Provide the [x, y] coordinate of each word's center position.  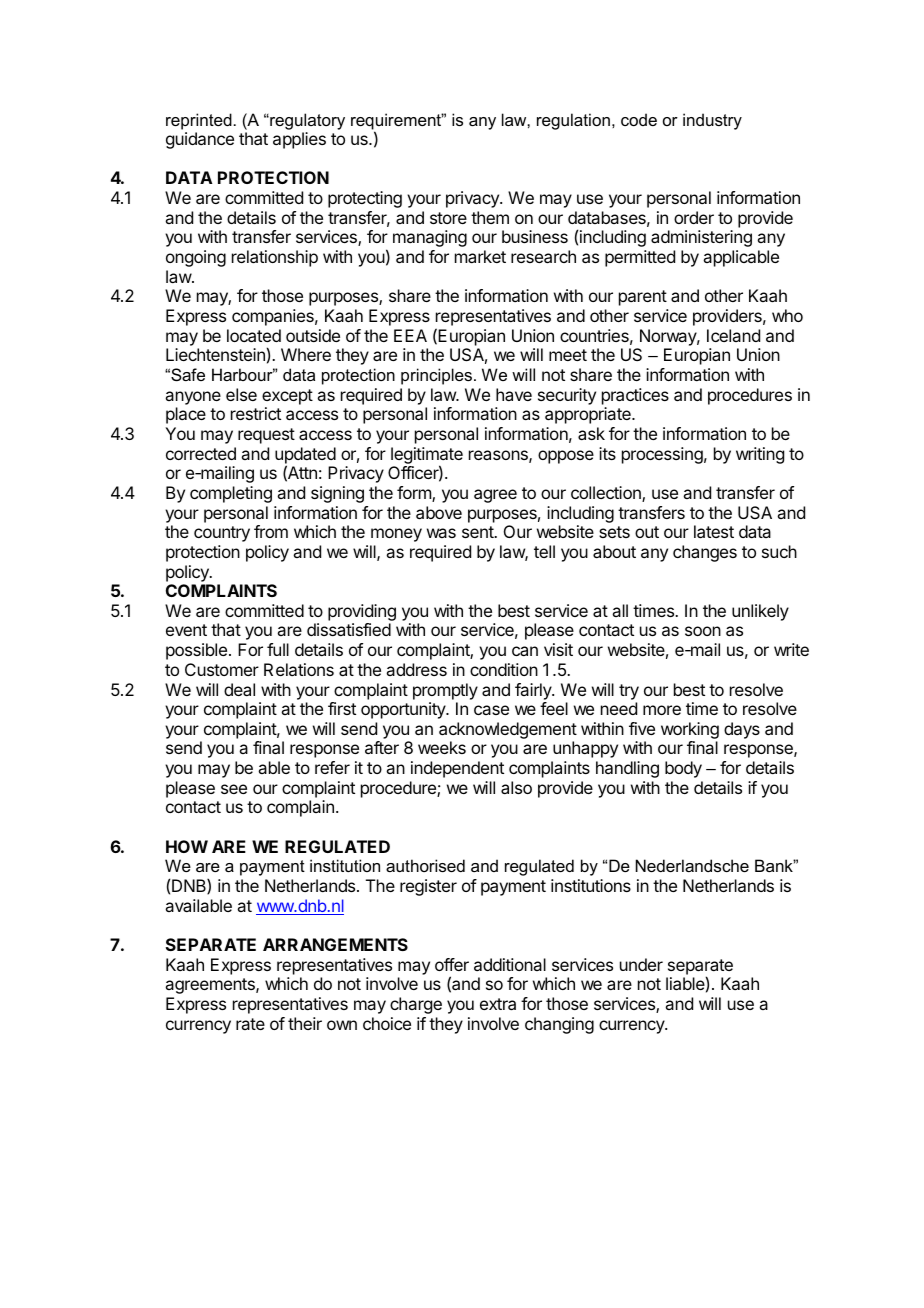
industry [712, 121]
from [271, 531]
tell [544, 551]
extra [498, 1004]
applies [299, 140]
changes [705, 553]
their [305, 1023]
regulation [573, 121]
